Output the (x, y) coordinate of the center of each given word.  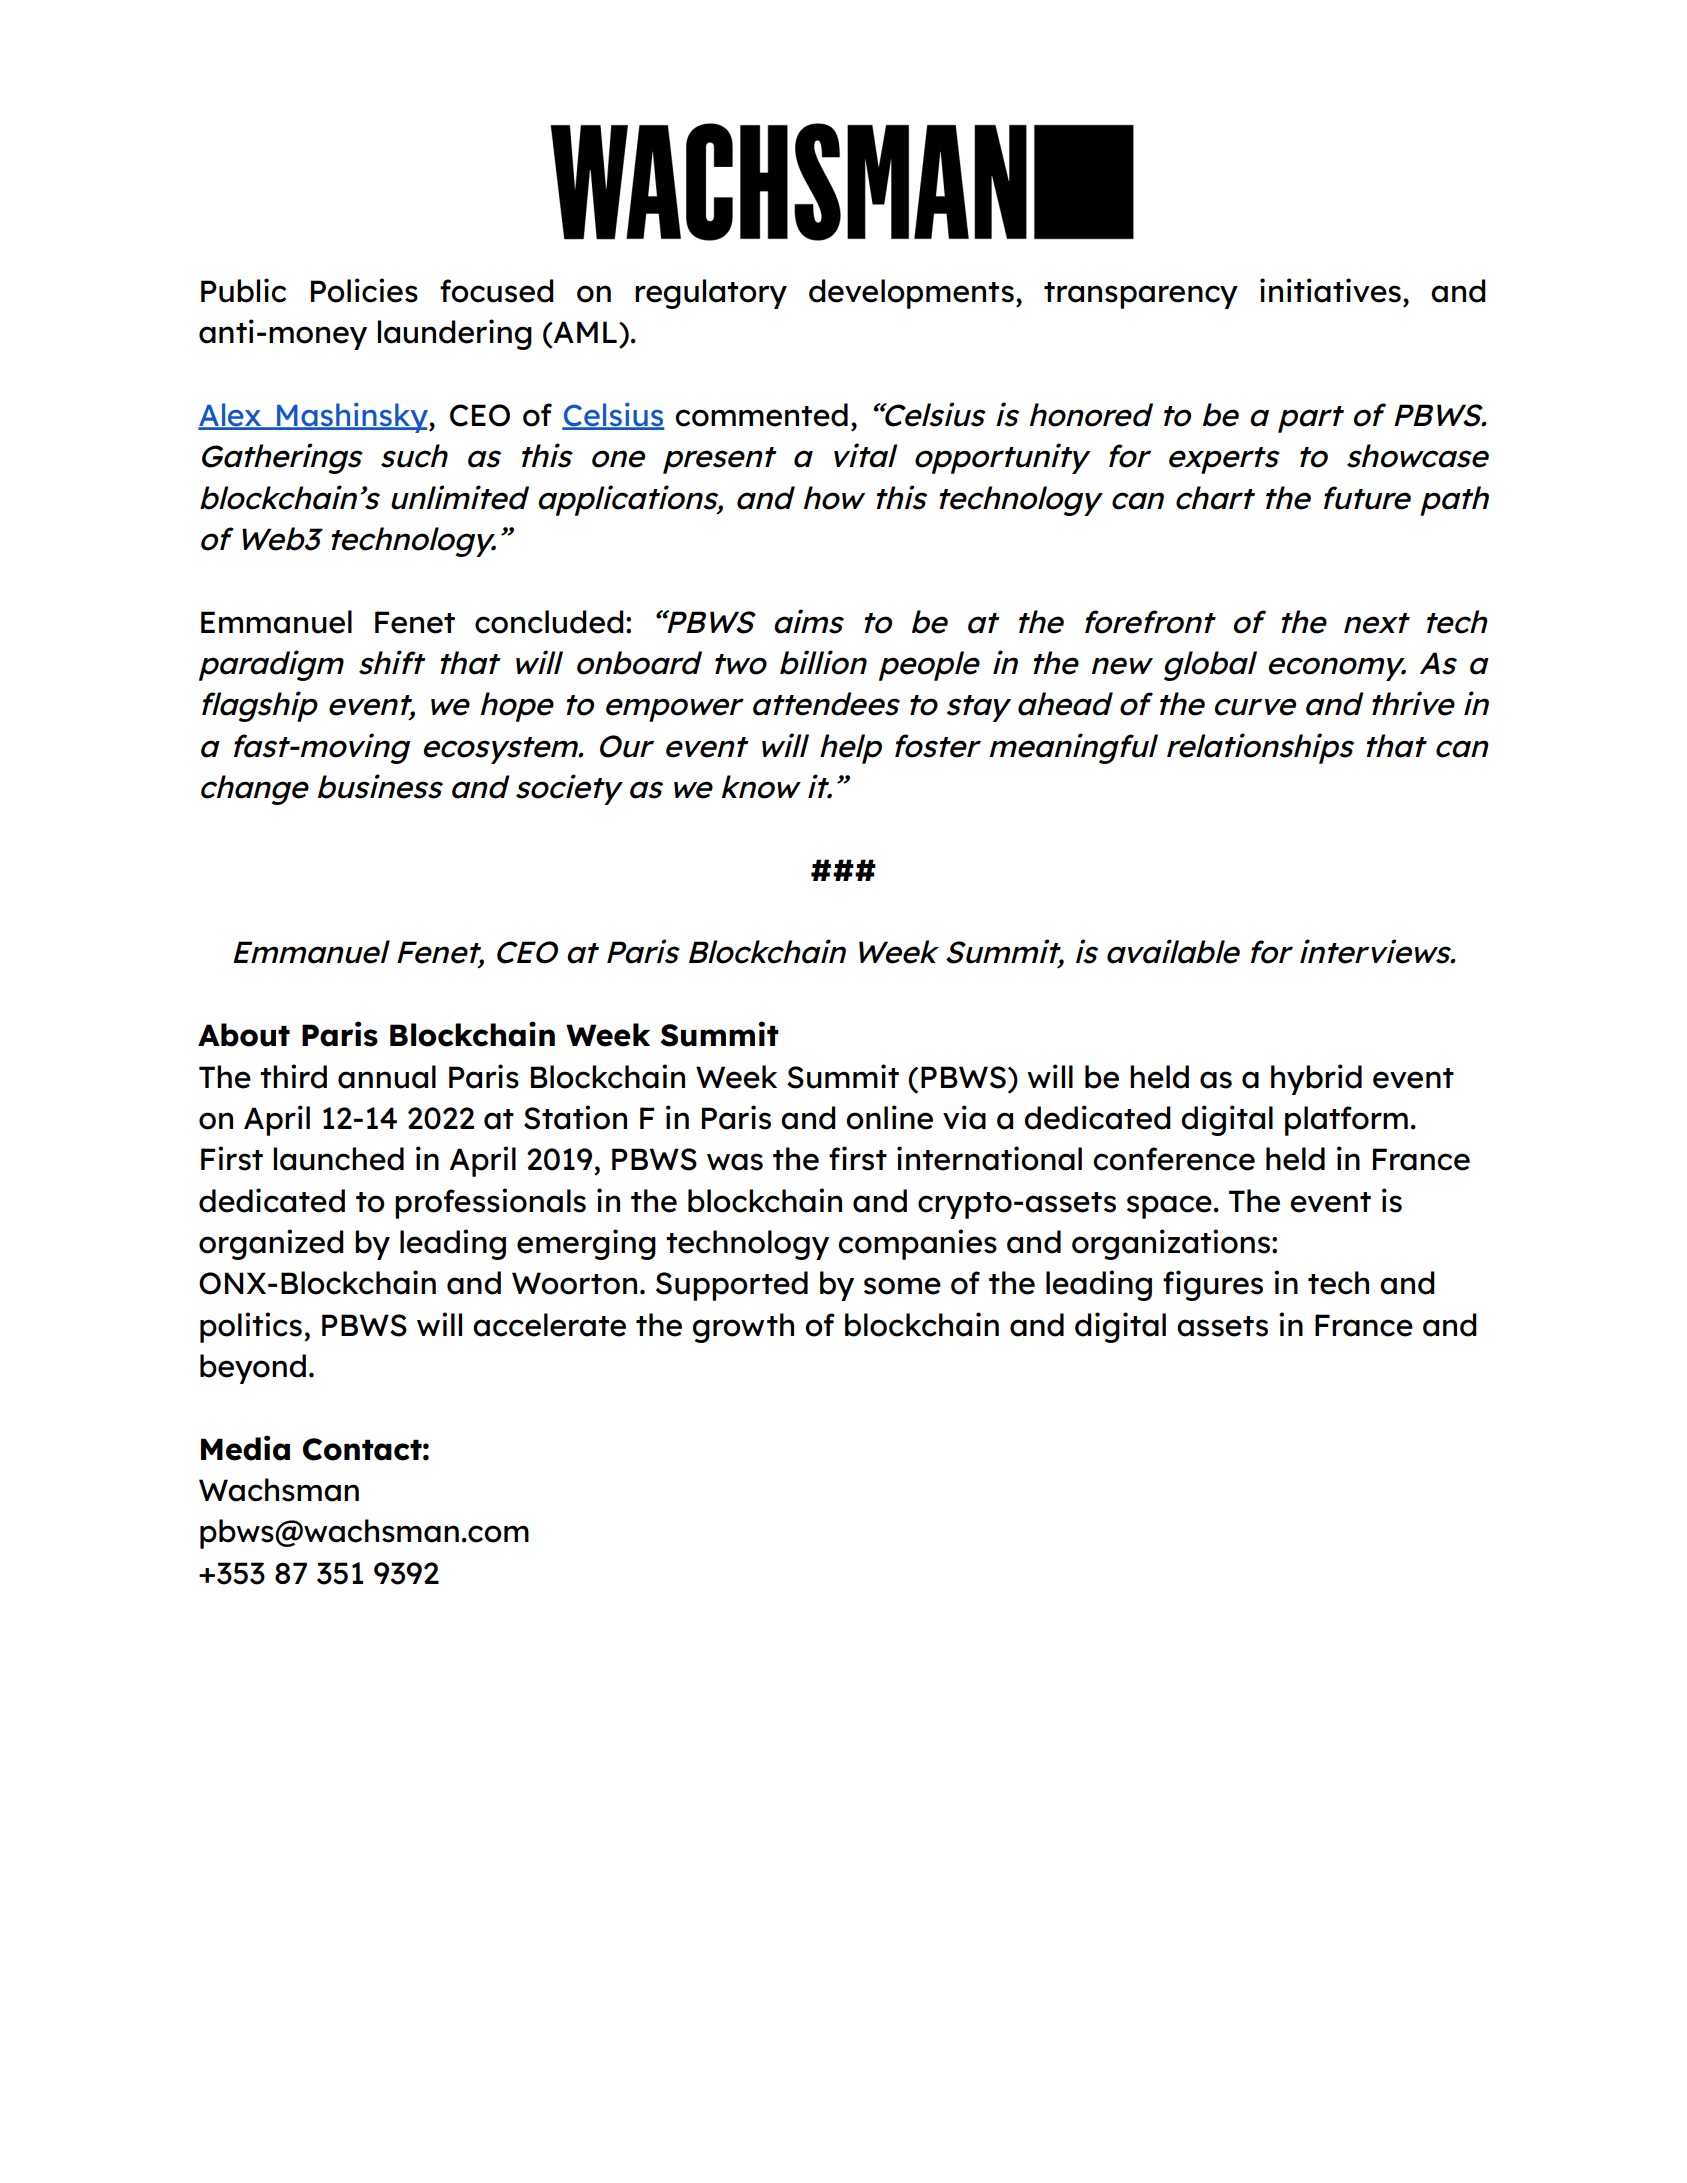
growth (743, 1328)
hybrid (1316, 1079)
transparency (1141, 295)
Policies (364, 290)
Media (245, 1448)
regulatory (711, 294)
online (889, 1117)
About (244, 1035)
